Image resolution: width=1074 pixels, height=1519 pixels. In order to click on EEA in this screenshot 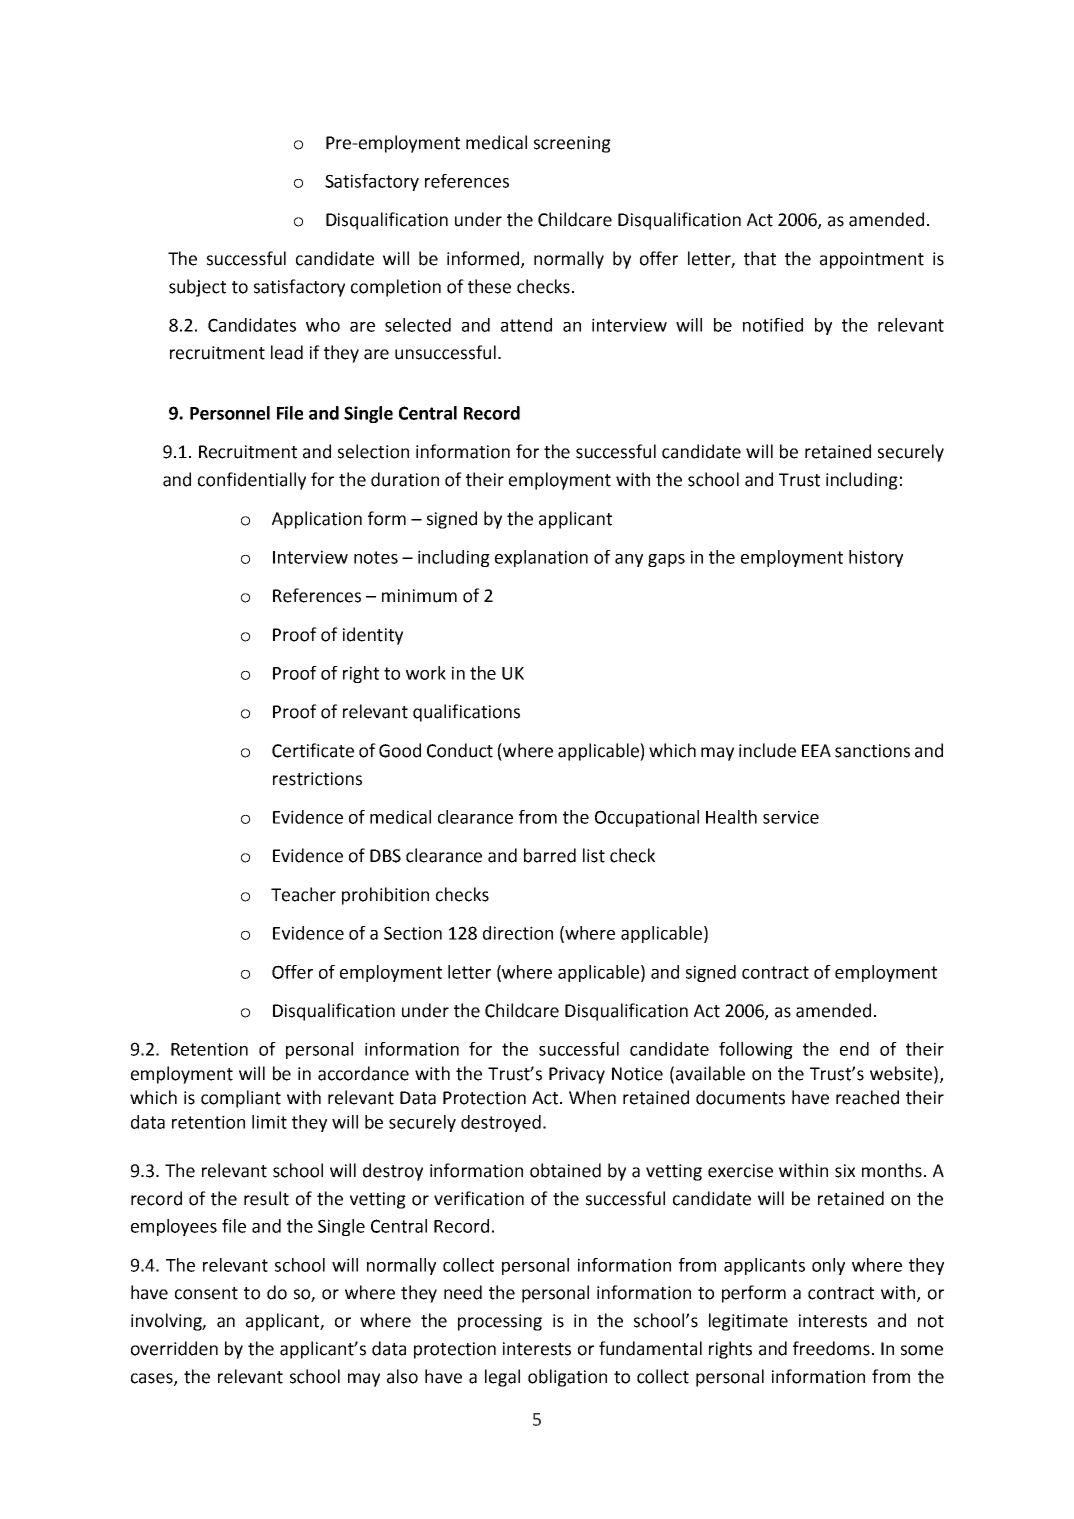, I will do `click(816, 750)`.
